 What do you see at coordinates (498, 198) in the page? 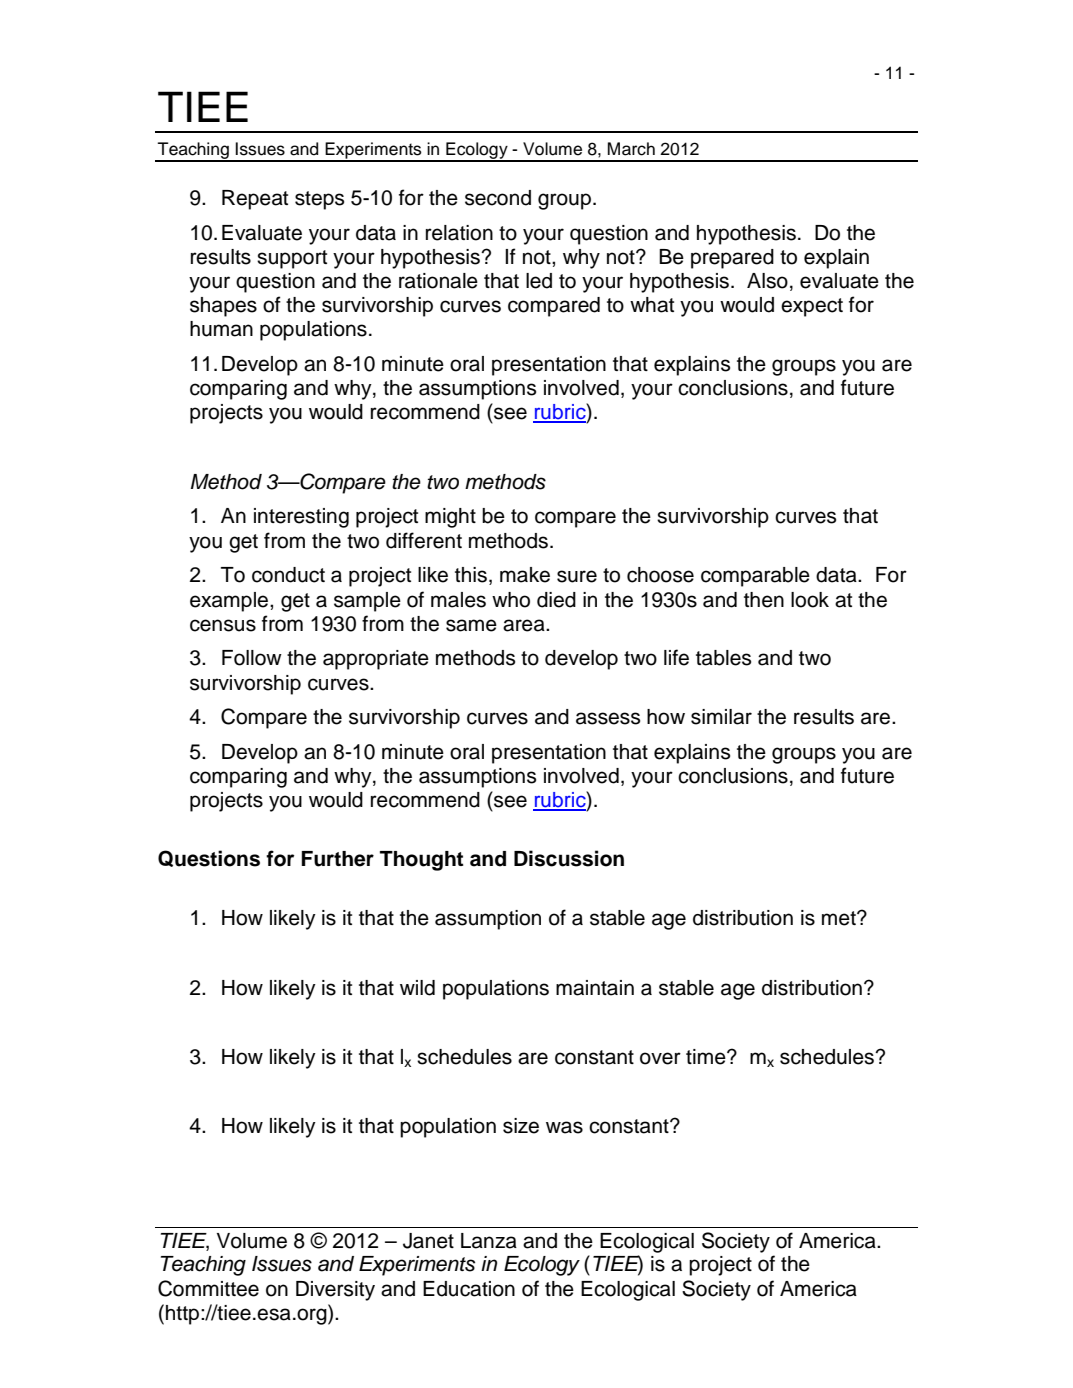
I see `second` at bounding box center [498, 198].
